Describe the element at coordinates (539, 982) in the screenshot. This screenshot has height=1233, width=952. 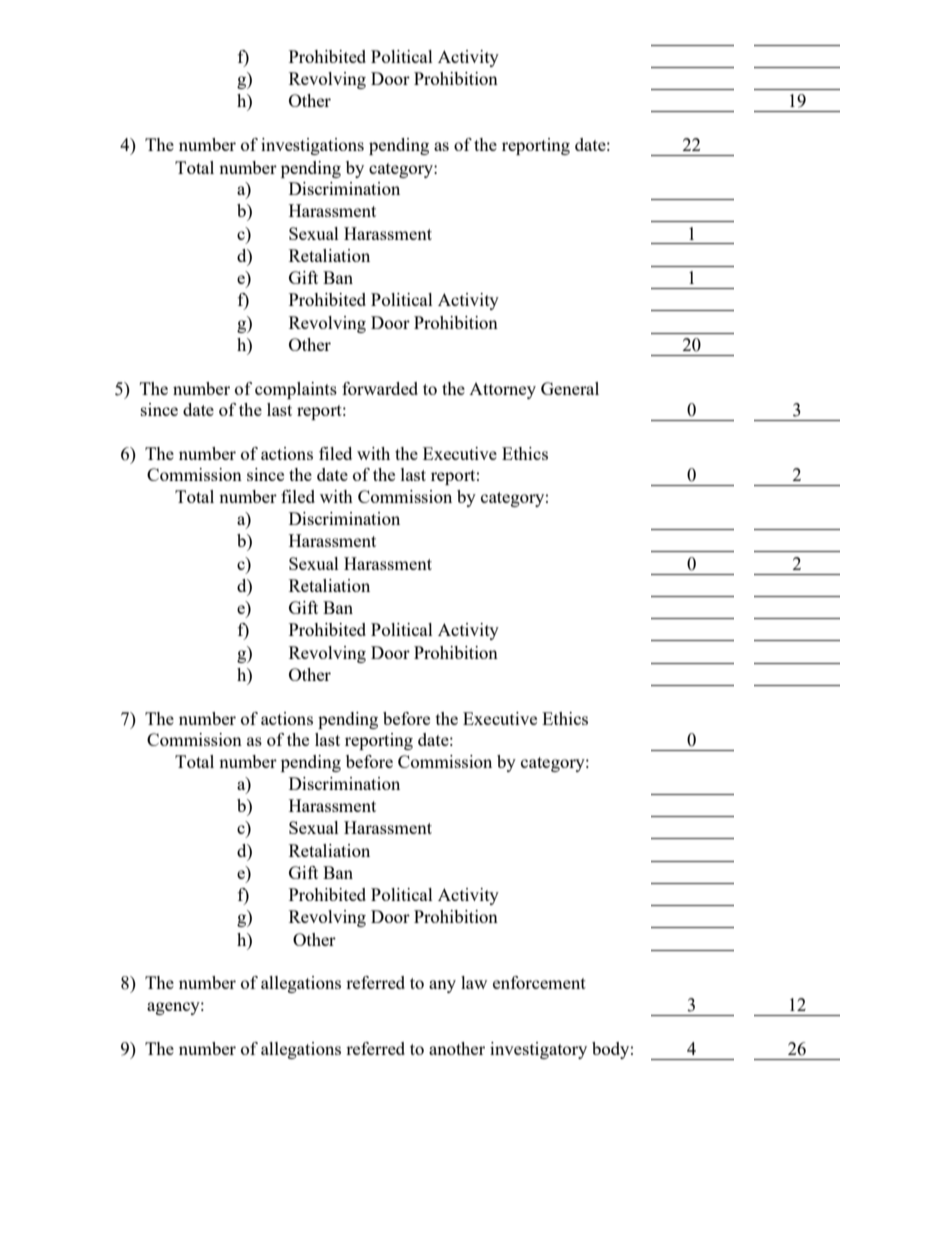
I see `enforcement` at that location.
